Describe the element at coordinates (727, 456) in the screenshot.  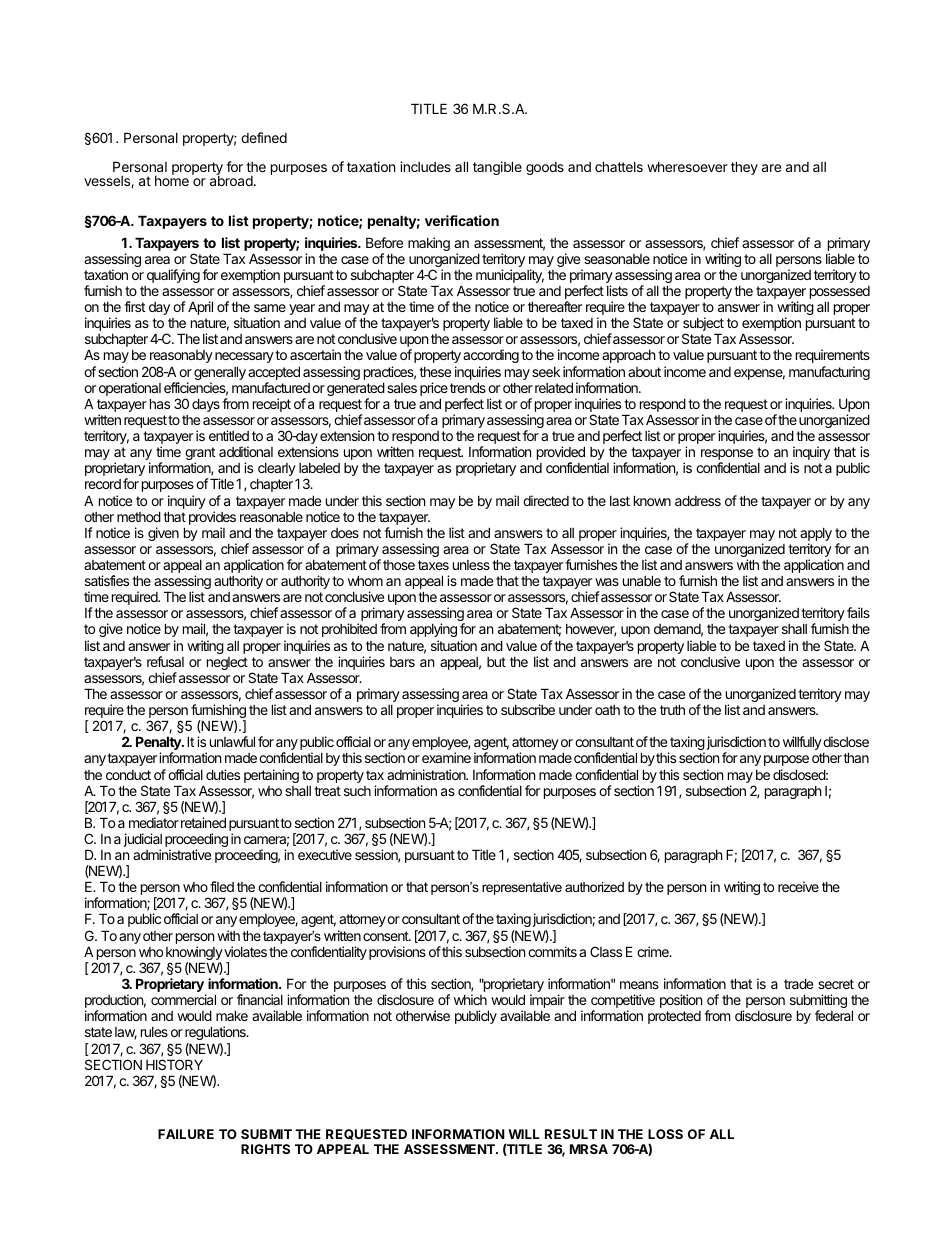
I see `response` at that location.
